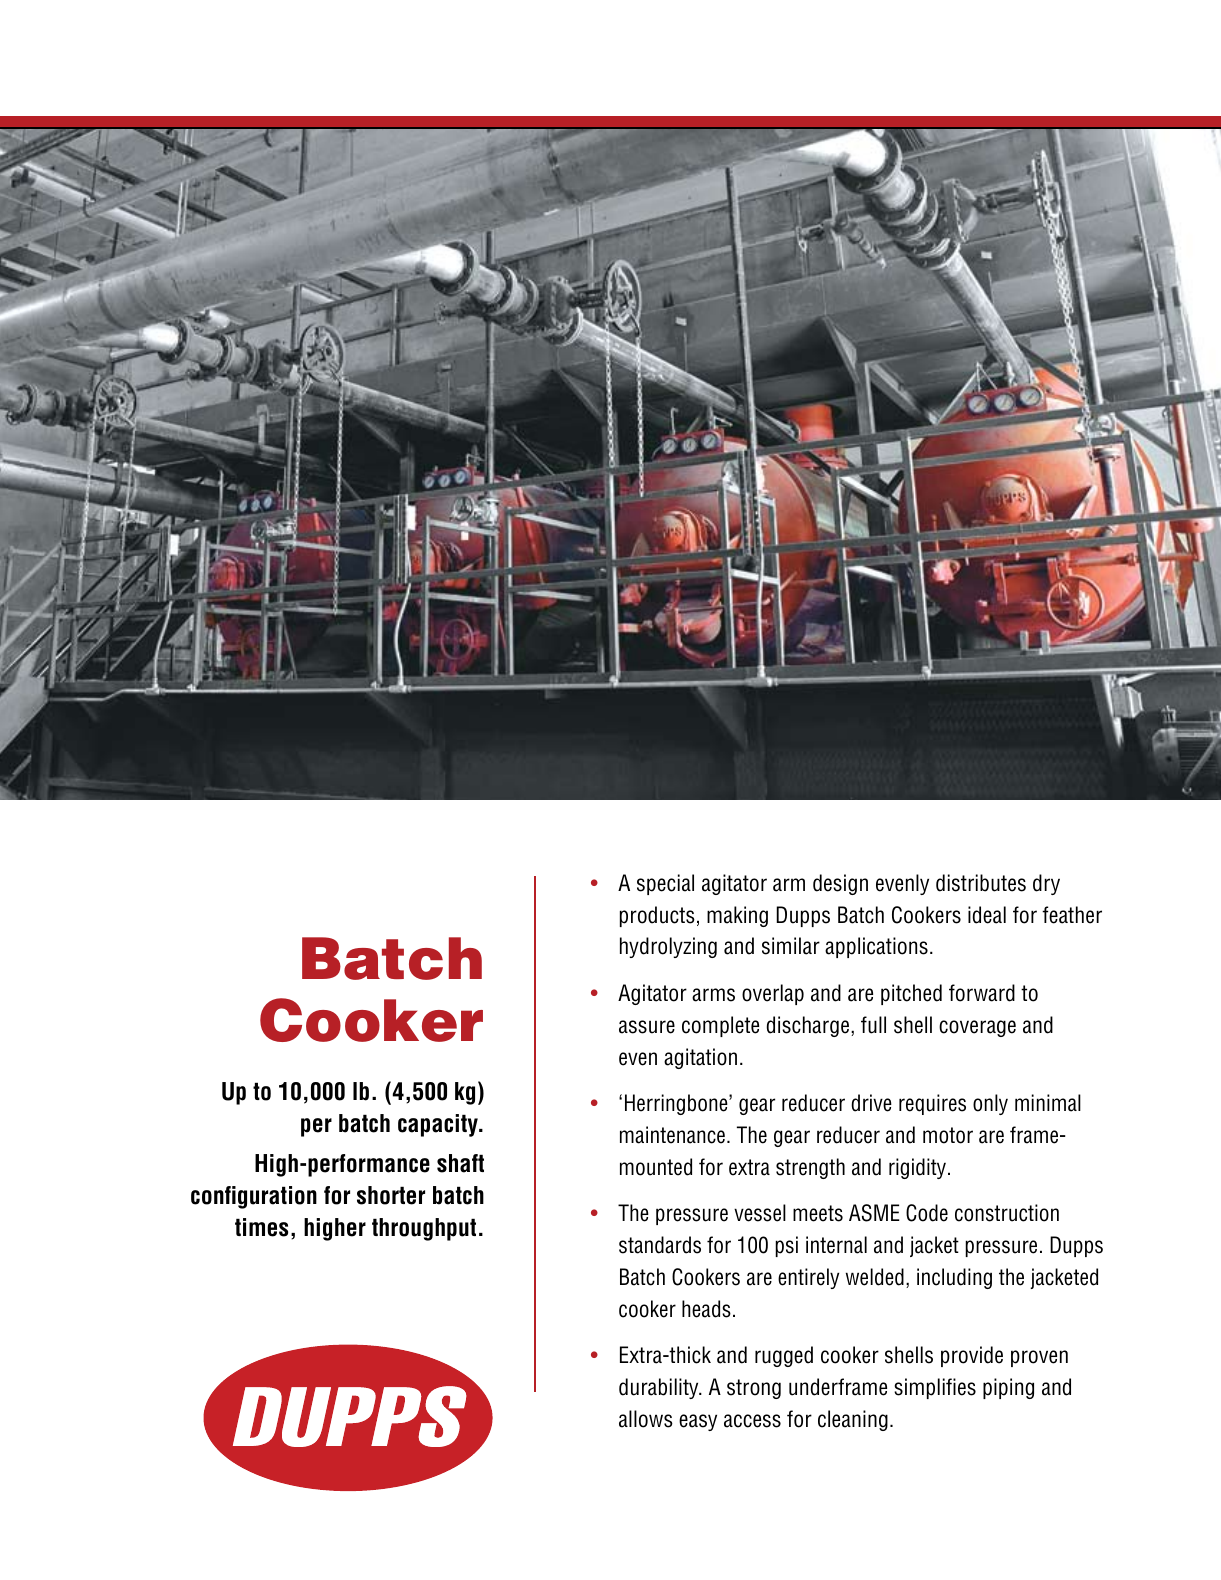  Describe the element at coordinates (657, 916) in the screenshot. I see `products` at that location.
